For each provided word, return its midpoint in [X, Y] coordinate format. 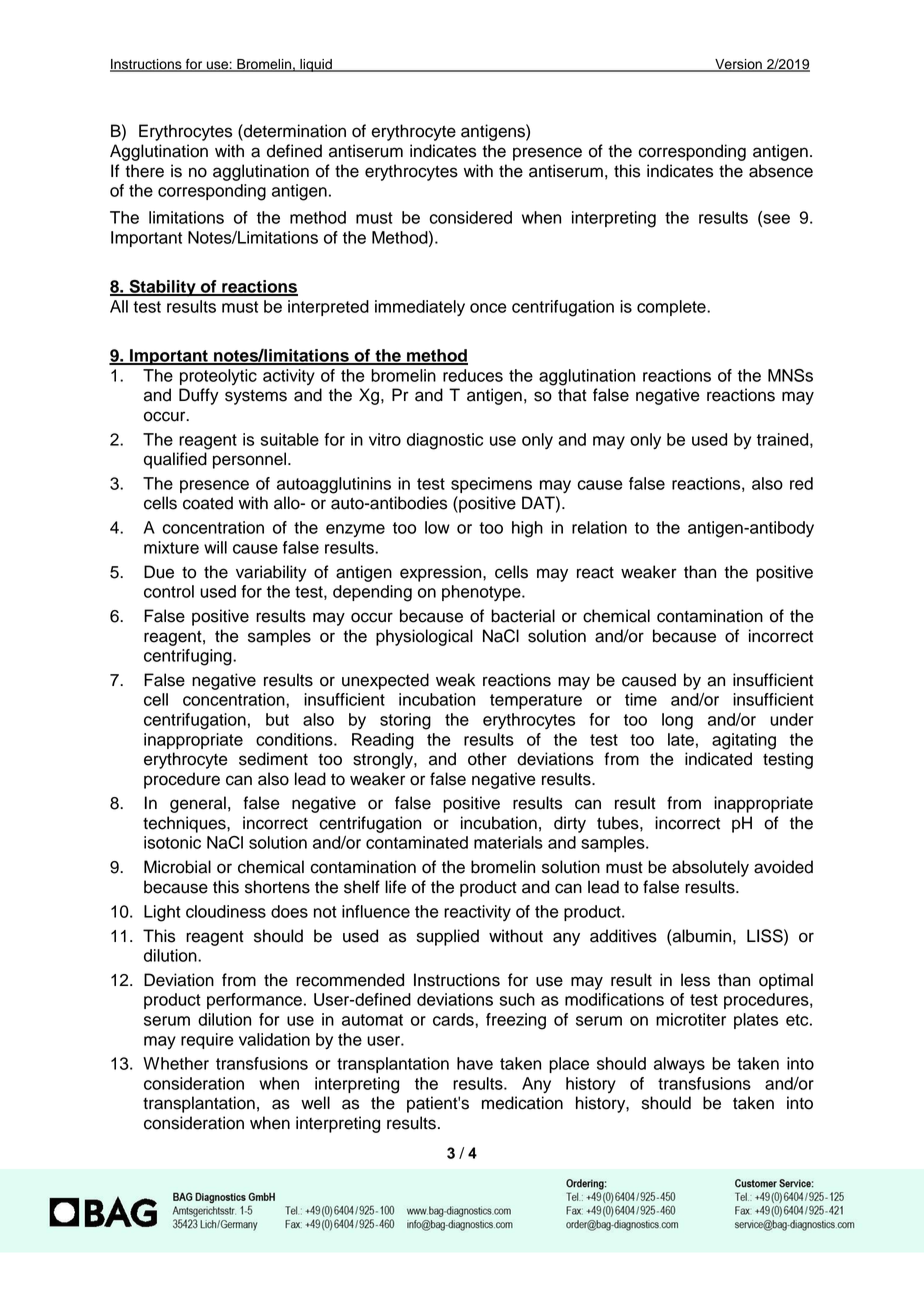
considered [471, 217]
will [215, 547]
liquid [316, 65]
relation [599, 527]
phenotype [482, 593]
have [475, 1063]
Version [738, 65]
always [679, 1065]
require [207, 1041]
